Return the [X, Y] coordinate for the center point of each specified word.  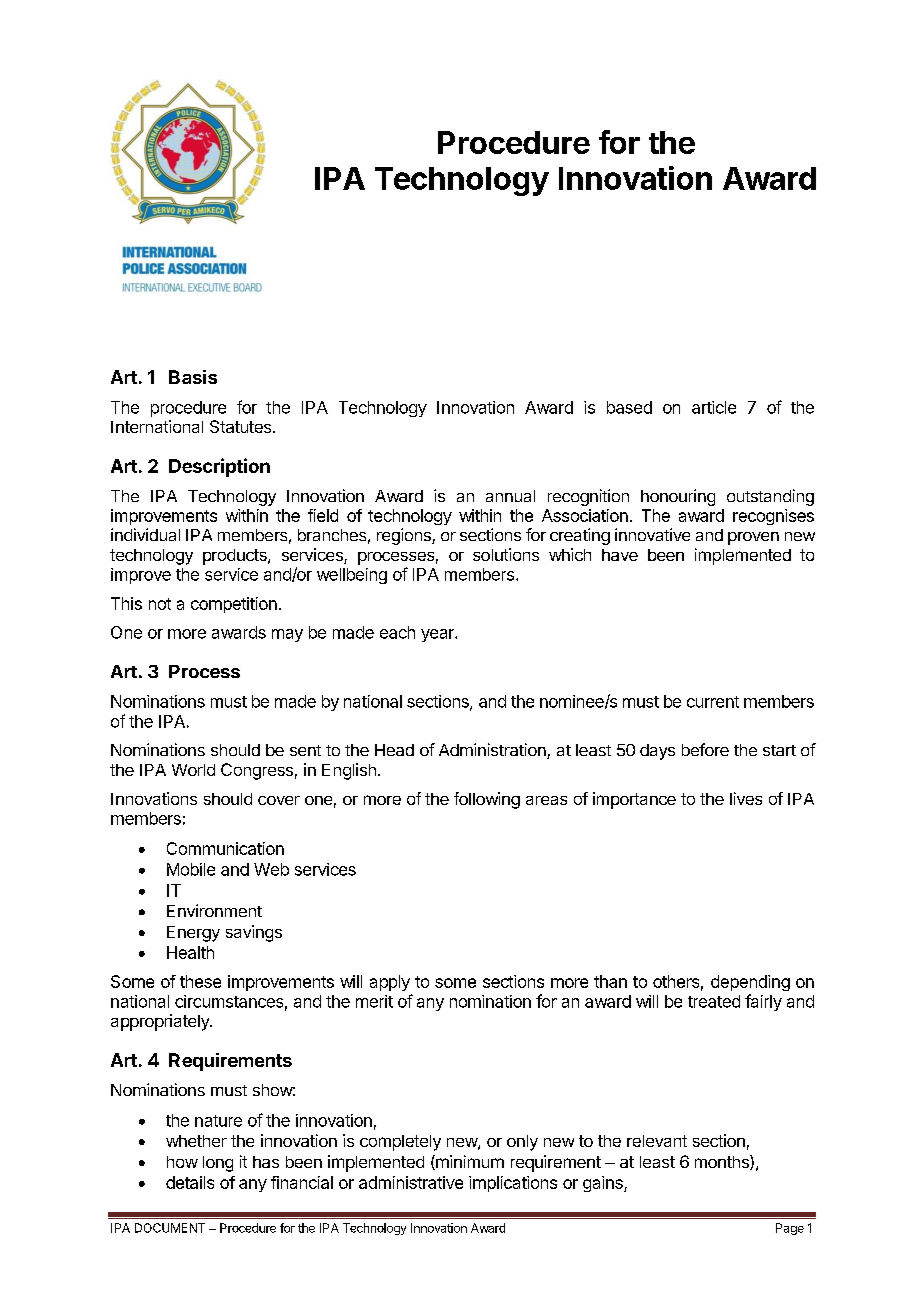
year [438, 635]
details [190, 1182]
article [714, 407]
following [487, 800]
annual [510, 496]
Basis [193, 377]
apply [390, 983]
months [723, 1162]
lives [746, 798]
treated [714, 1001]
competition [234, 605]
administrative [411, 1182]
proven [753, 538]
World [193, 770]
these [200, 981]
